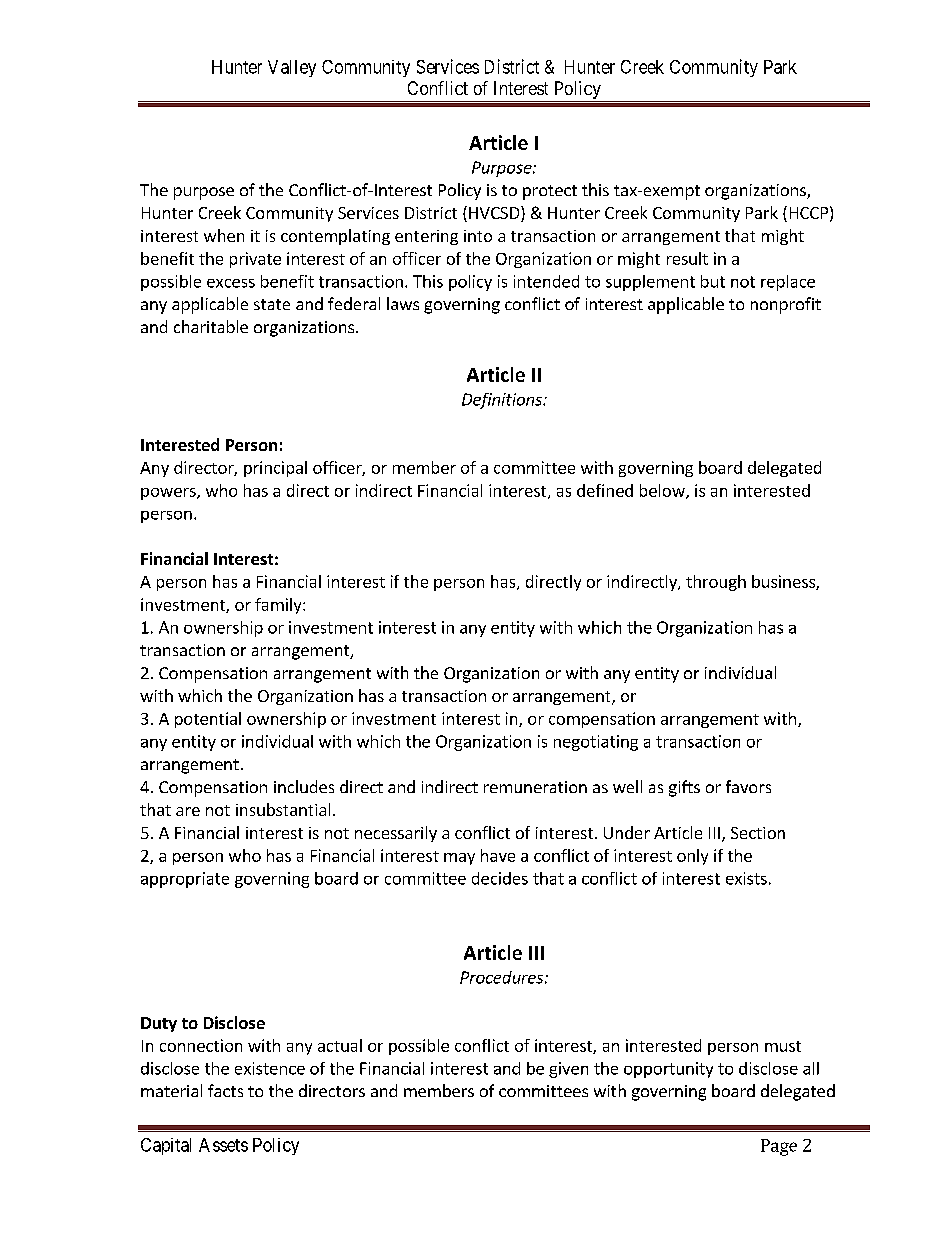 This image has width=952, height=1233. What do you see at coordinates (292, 68) in the image?
I see `Valley` at bounding box center [292, 68].
